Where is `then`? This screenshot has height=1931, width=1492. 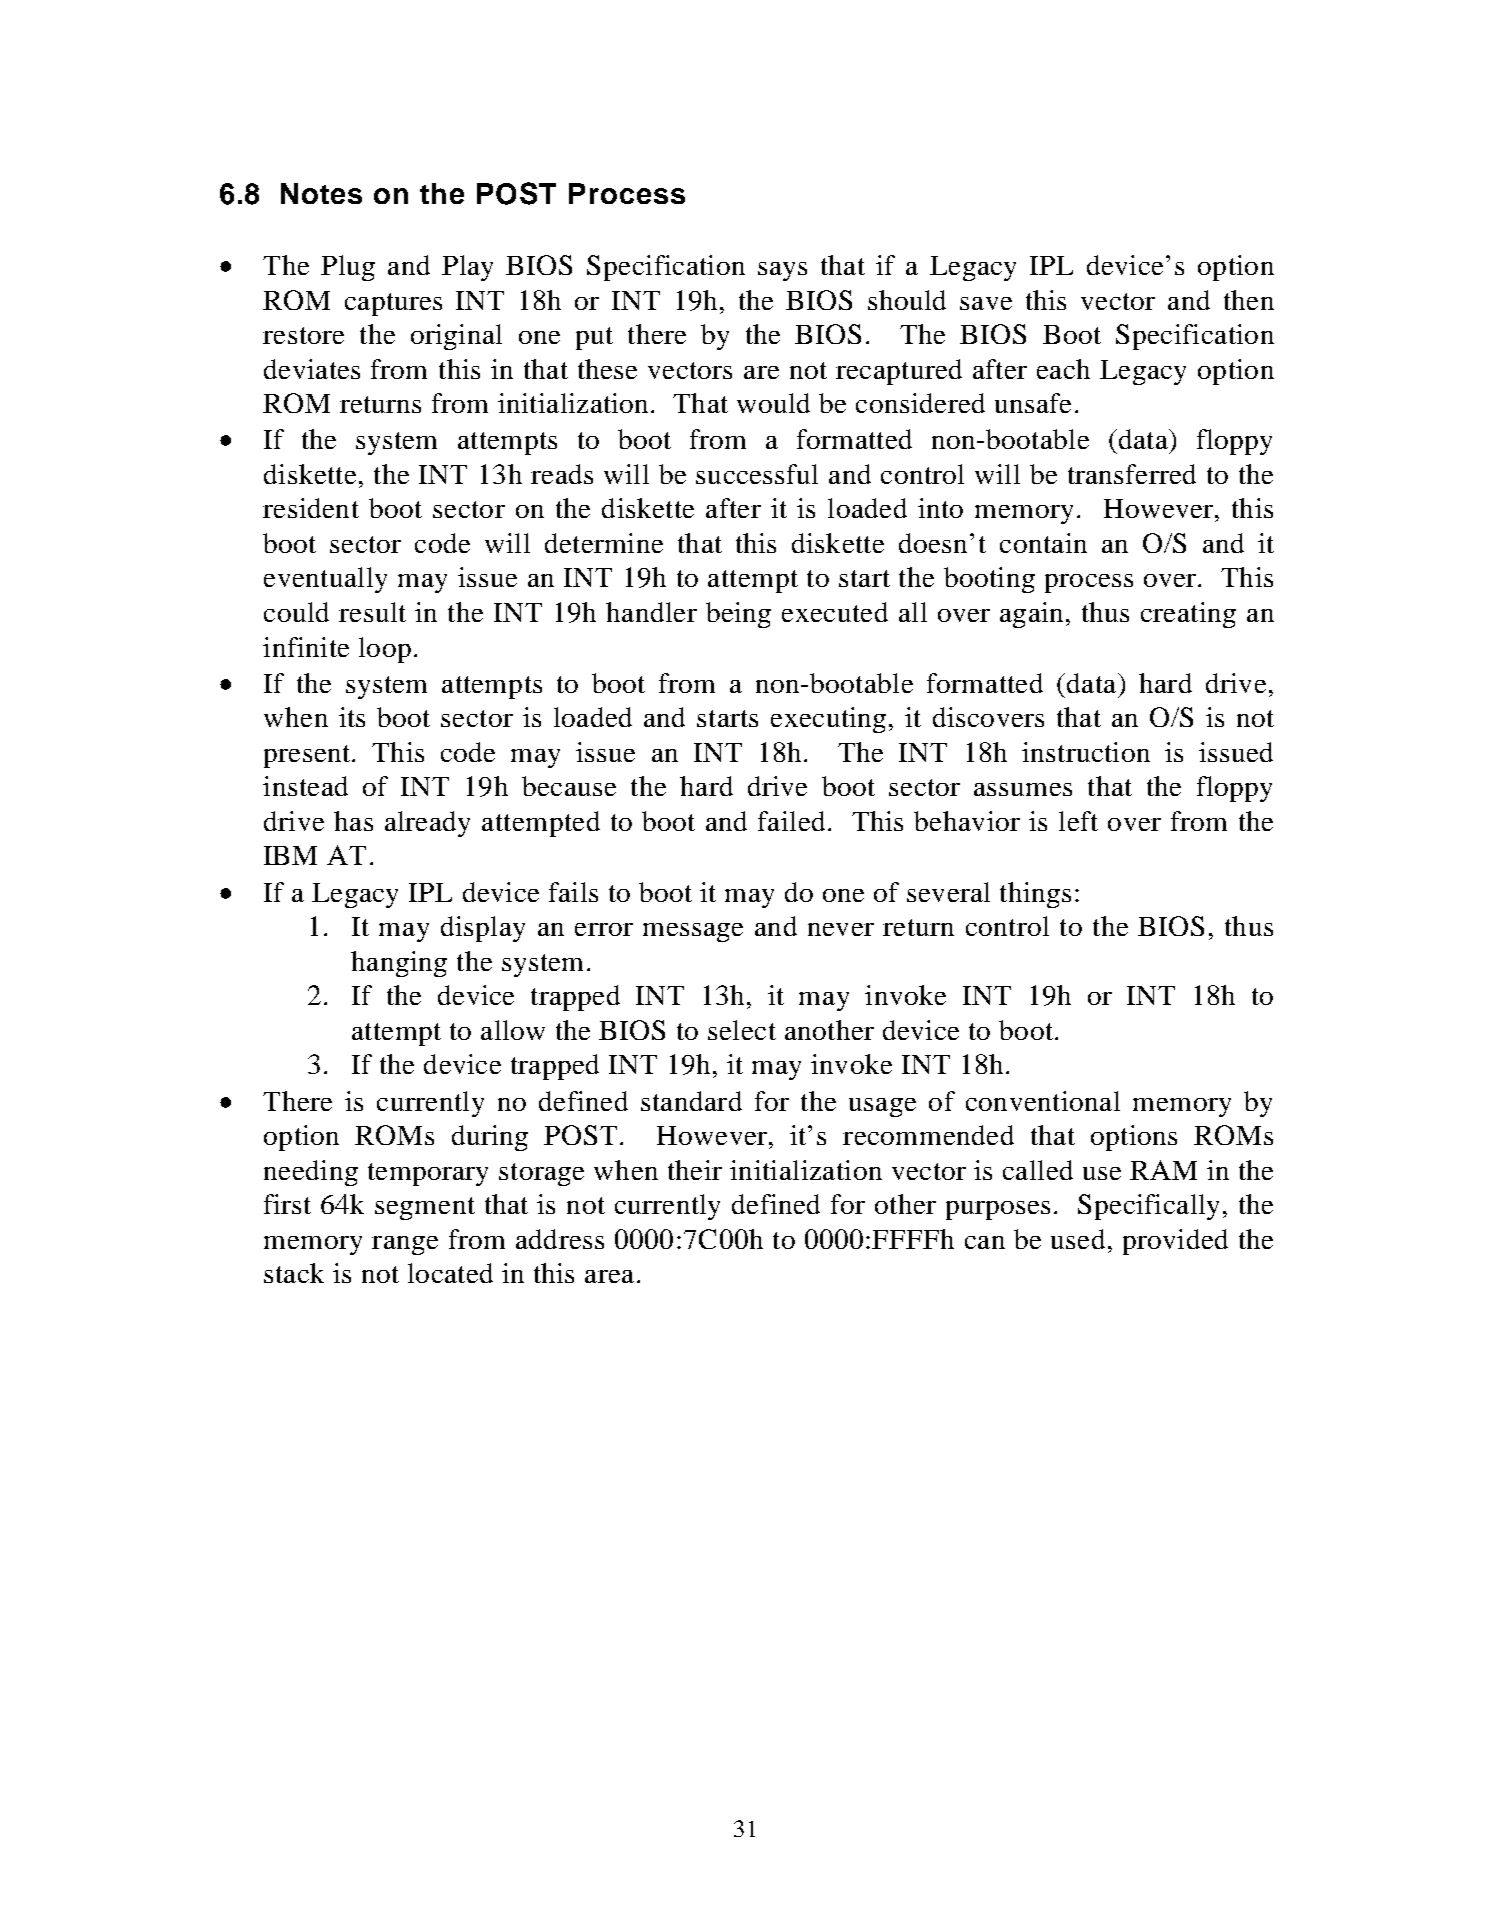 then is located at coordinates (1249, 300).
